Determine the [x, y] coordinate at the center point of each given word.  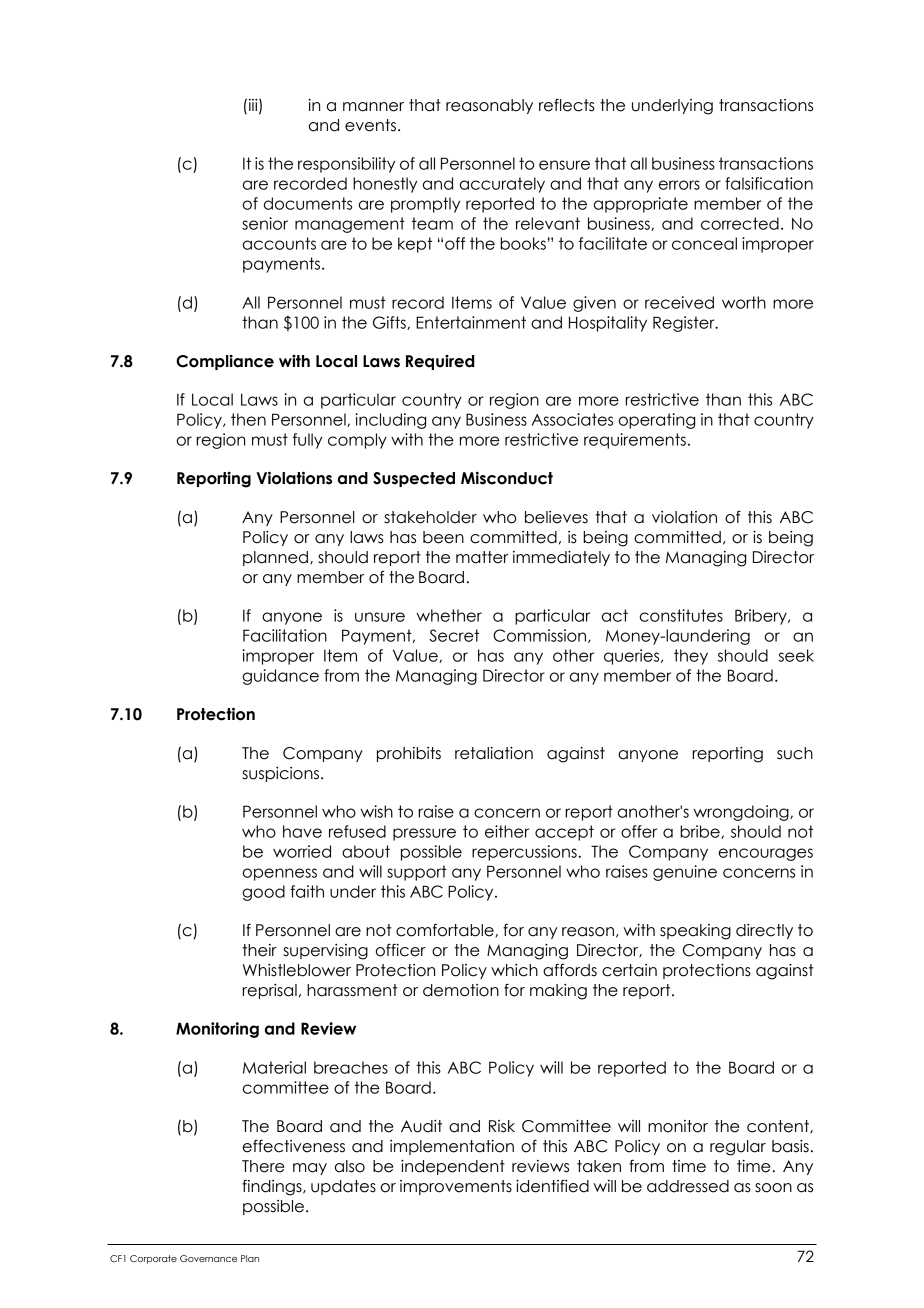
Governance [208, 1258]
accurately [502, 185]
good [263, 893]
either [507, 831]
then [248, 419]
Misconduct [507, 478]
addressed [688, 1186]
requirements [635, 441]
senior [265, 223]
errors [679, 185]
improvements [456, 1187]
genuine [685, 873]
